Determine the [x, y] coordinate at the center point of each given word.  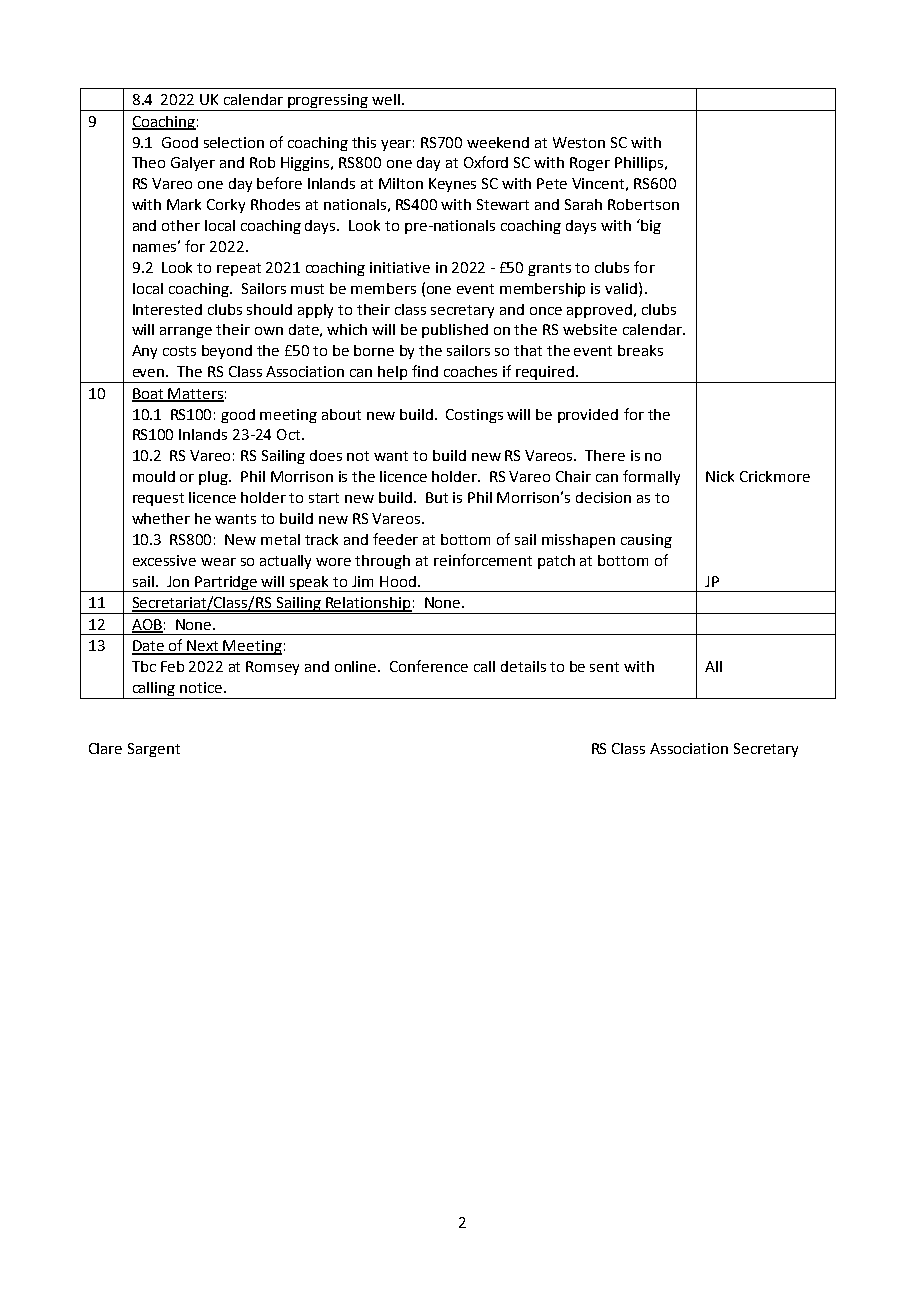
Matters [195, 394]
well [386, 99]
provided [588, 416]
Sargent [154, 750]
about [341, 414]
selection [234, 142]
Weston [579, 142]
